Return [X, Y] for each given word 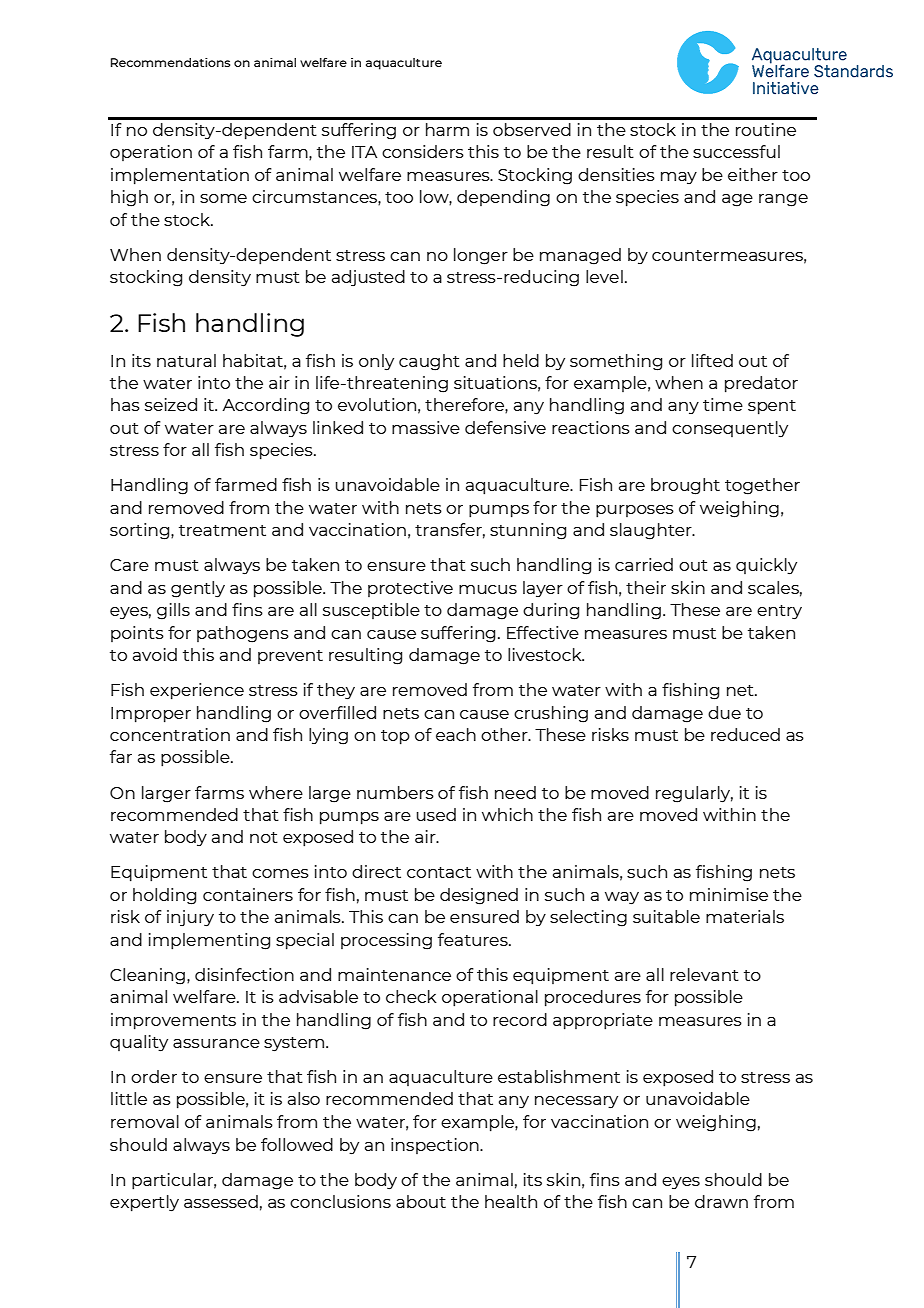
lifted [712, 360]
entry [779, 612]
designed [479, 896]
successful [736, 151]
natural [186, 360]
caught [429, 362]
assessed [221, 1201]
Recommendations [170, 62]
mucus [488, 589]
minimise [729, 894]
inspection [436, 1146]
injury [190, 918]
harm [447, 129]
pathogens [243, 634]
